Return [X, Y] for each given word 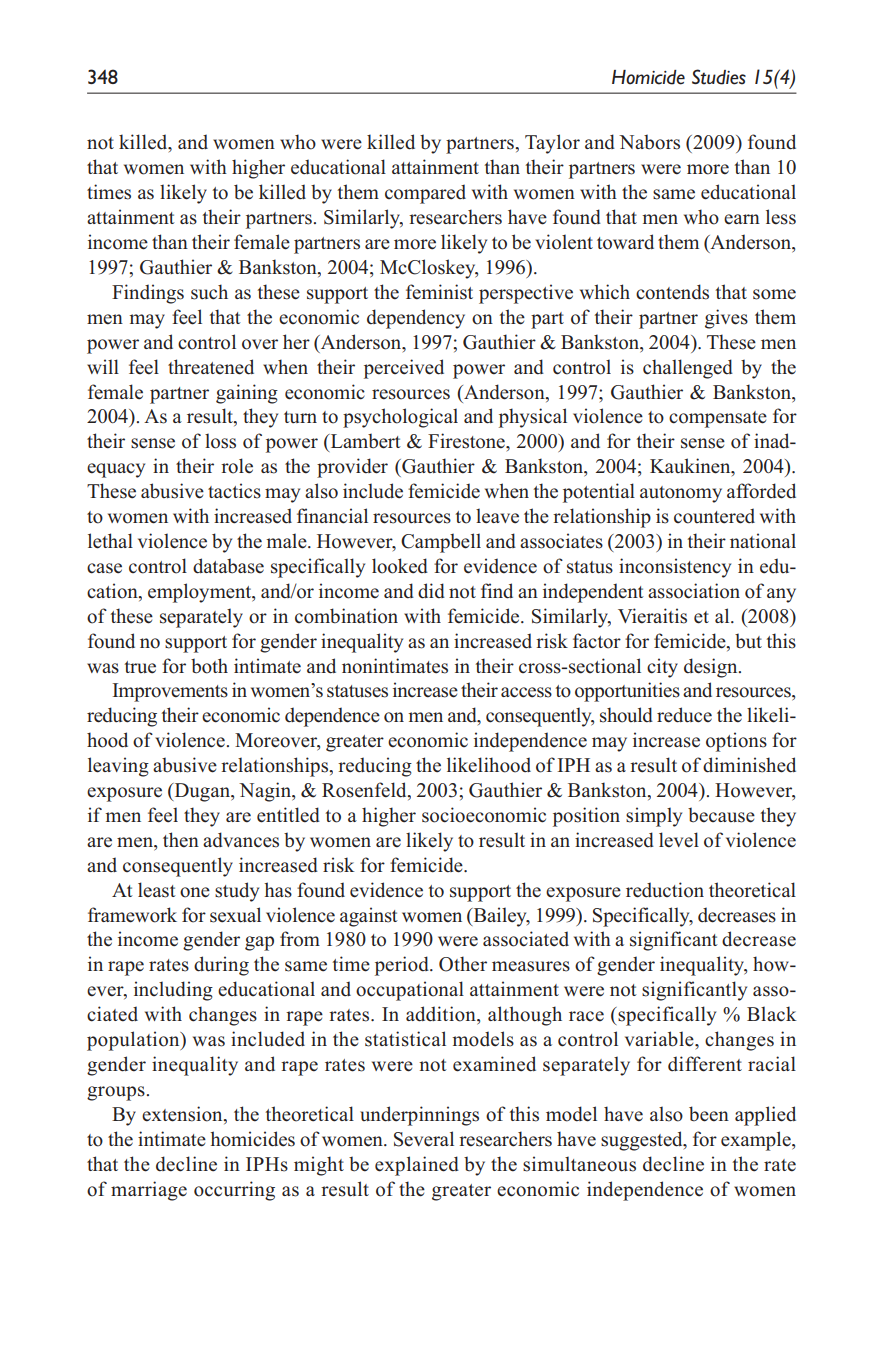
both [209, 666]
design [712, 668]
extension [183, 1115]
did [431, 591]
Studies [719, 77]
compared [425, 194]
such [209, 292]
